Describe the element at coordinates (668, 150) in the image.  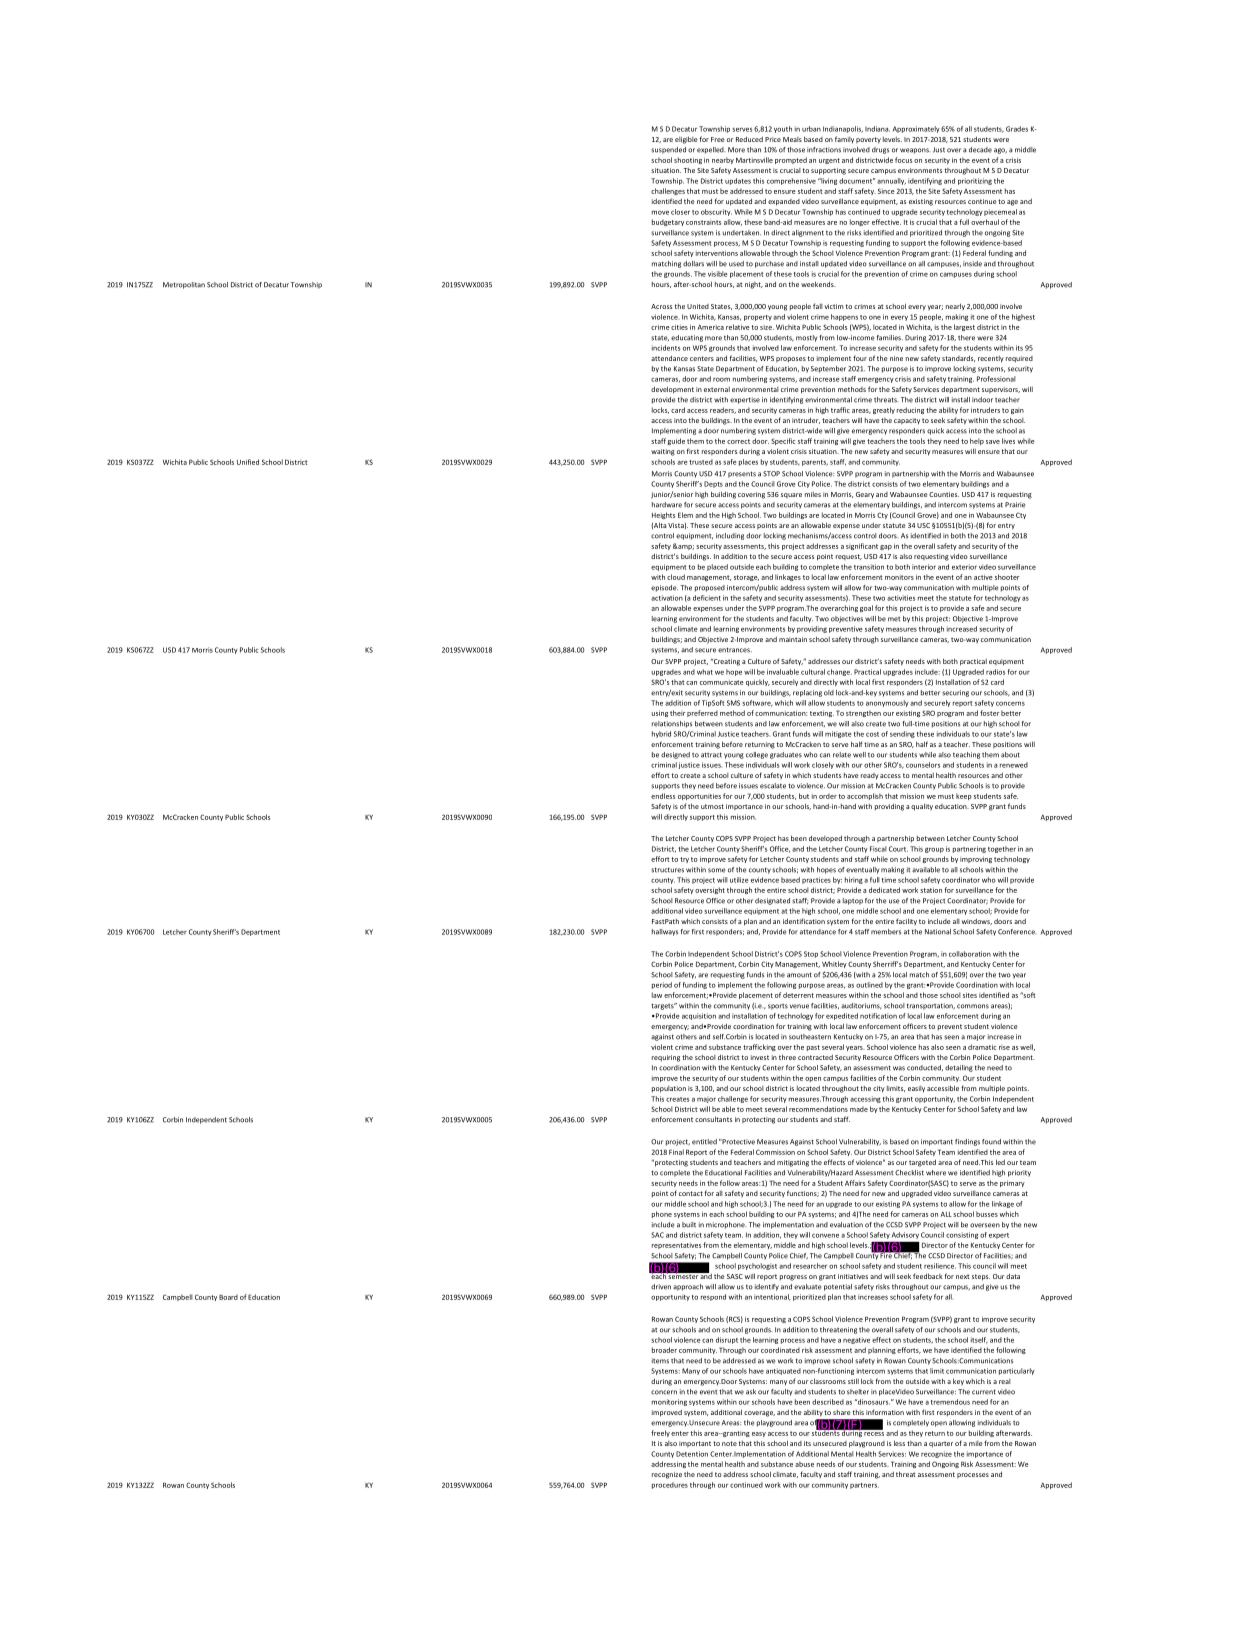
I see `suspended` at that location.
